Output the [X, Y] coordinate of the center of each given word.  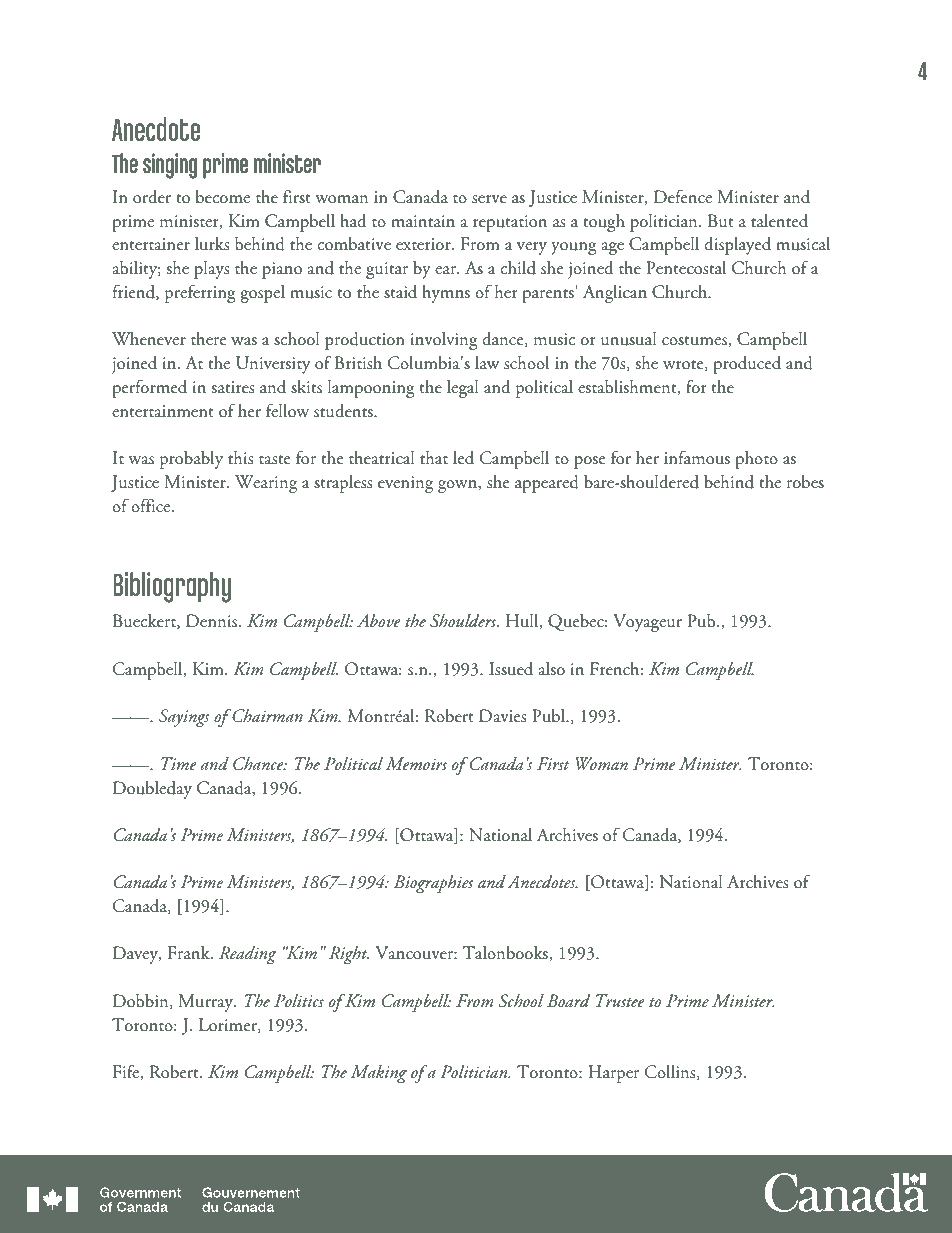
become [223, 197]
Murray [207, 1003]
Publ [549, 716]
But [721, 221]
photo [756, 460]
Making [378, 1073]
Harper [613, 1074]
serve [489, 199]
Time [178, 764]
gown [458, 486]
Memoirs [416, 764]
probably [191, 460]
